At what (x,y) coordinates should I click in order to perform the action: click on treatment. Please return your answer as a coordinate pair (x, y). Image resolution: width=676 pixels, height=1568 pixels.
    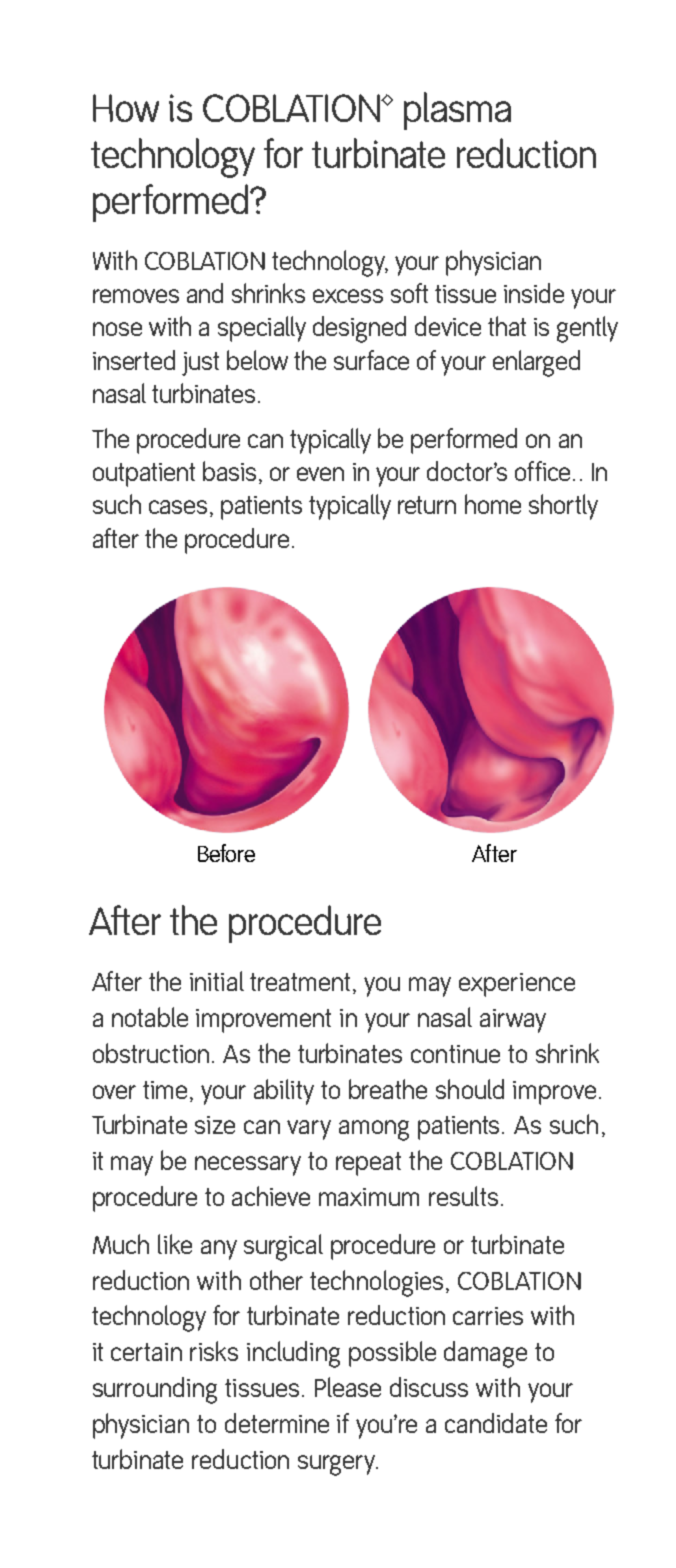
    Looking at the image, I should click on (300, 982).
